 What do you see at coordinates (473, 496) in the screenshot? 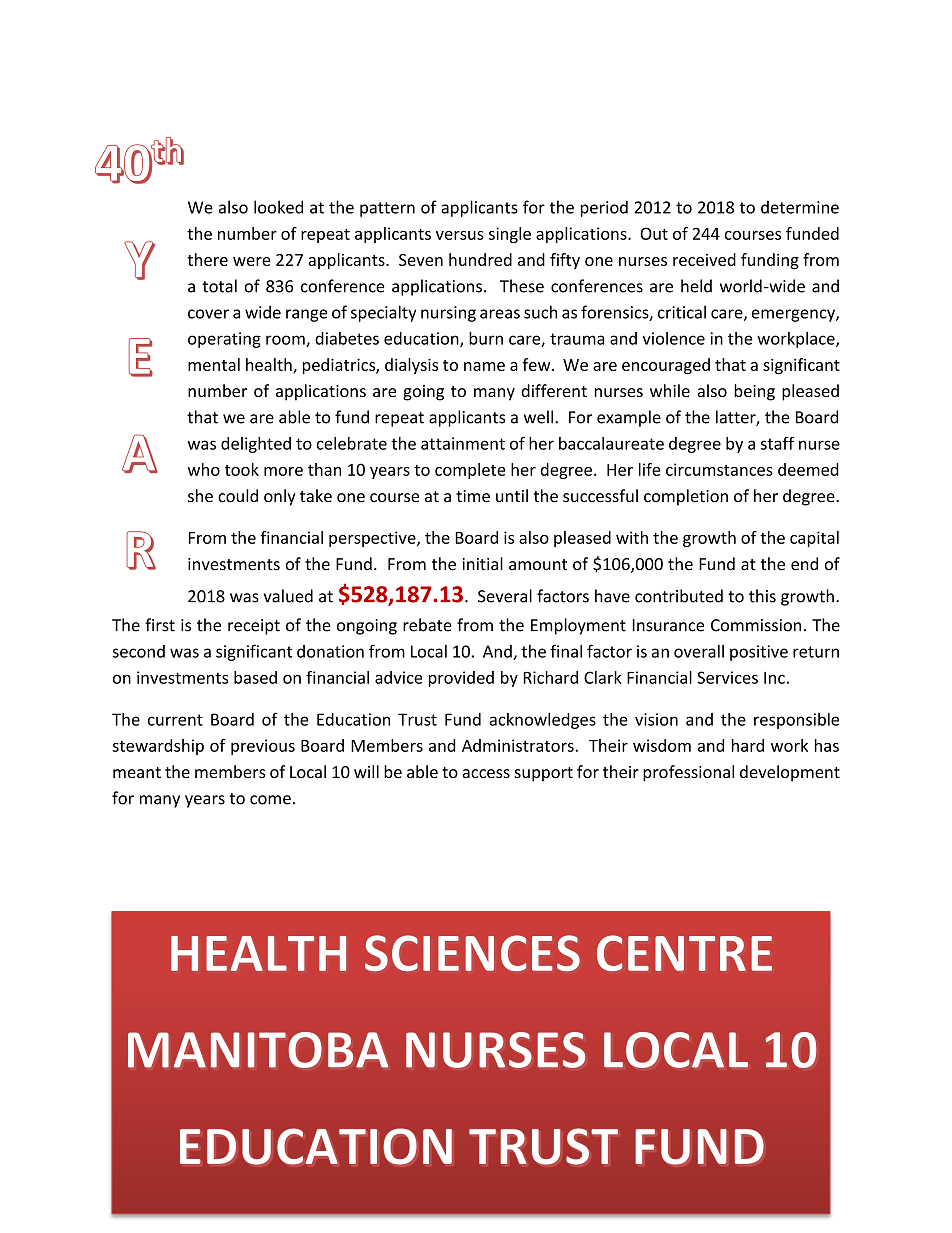
I see `time` at bounding box center [473, 496].
